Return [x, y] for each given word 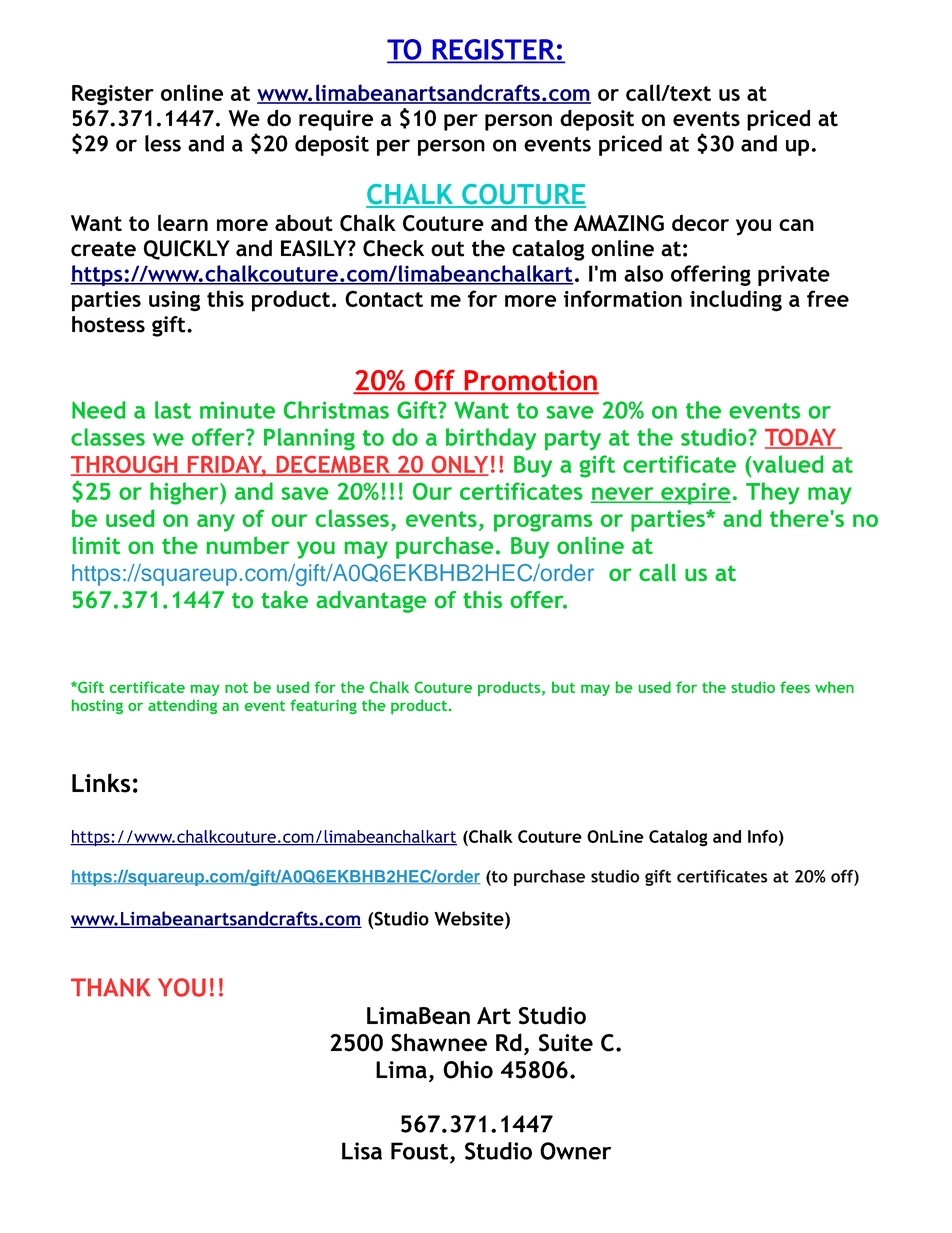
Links [101, 783]
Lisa [362, 1151]
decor [700, 222]
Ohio [468, 1069]
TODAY [802, 438]
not [236, 688]
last [173, 410]
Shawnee [439, 1042]
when [834, 687]
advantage [371, 602]
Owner [575, 1151]
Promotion [530, 381]
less [163, 143]
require [336, 120]
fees [795, 687]
